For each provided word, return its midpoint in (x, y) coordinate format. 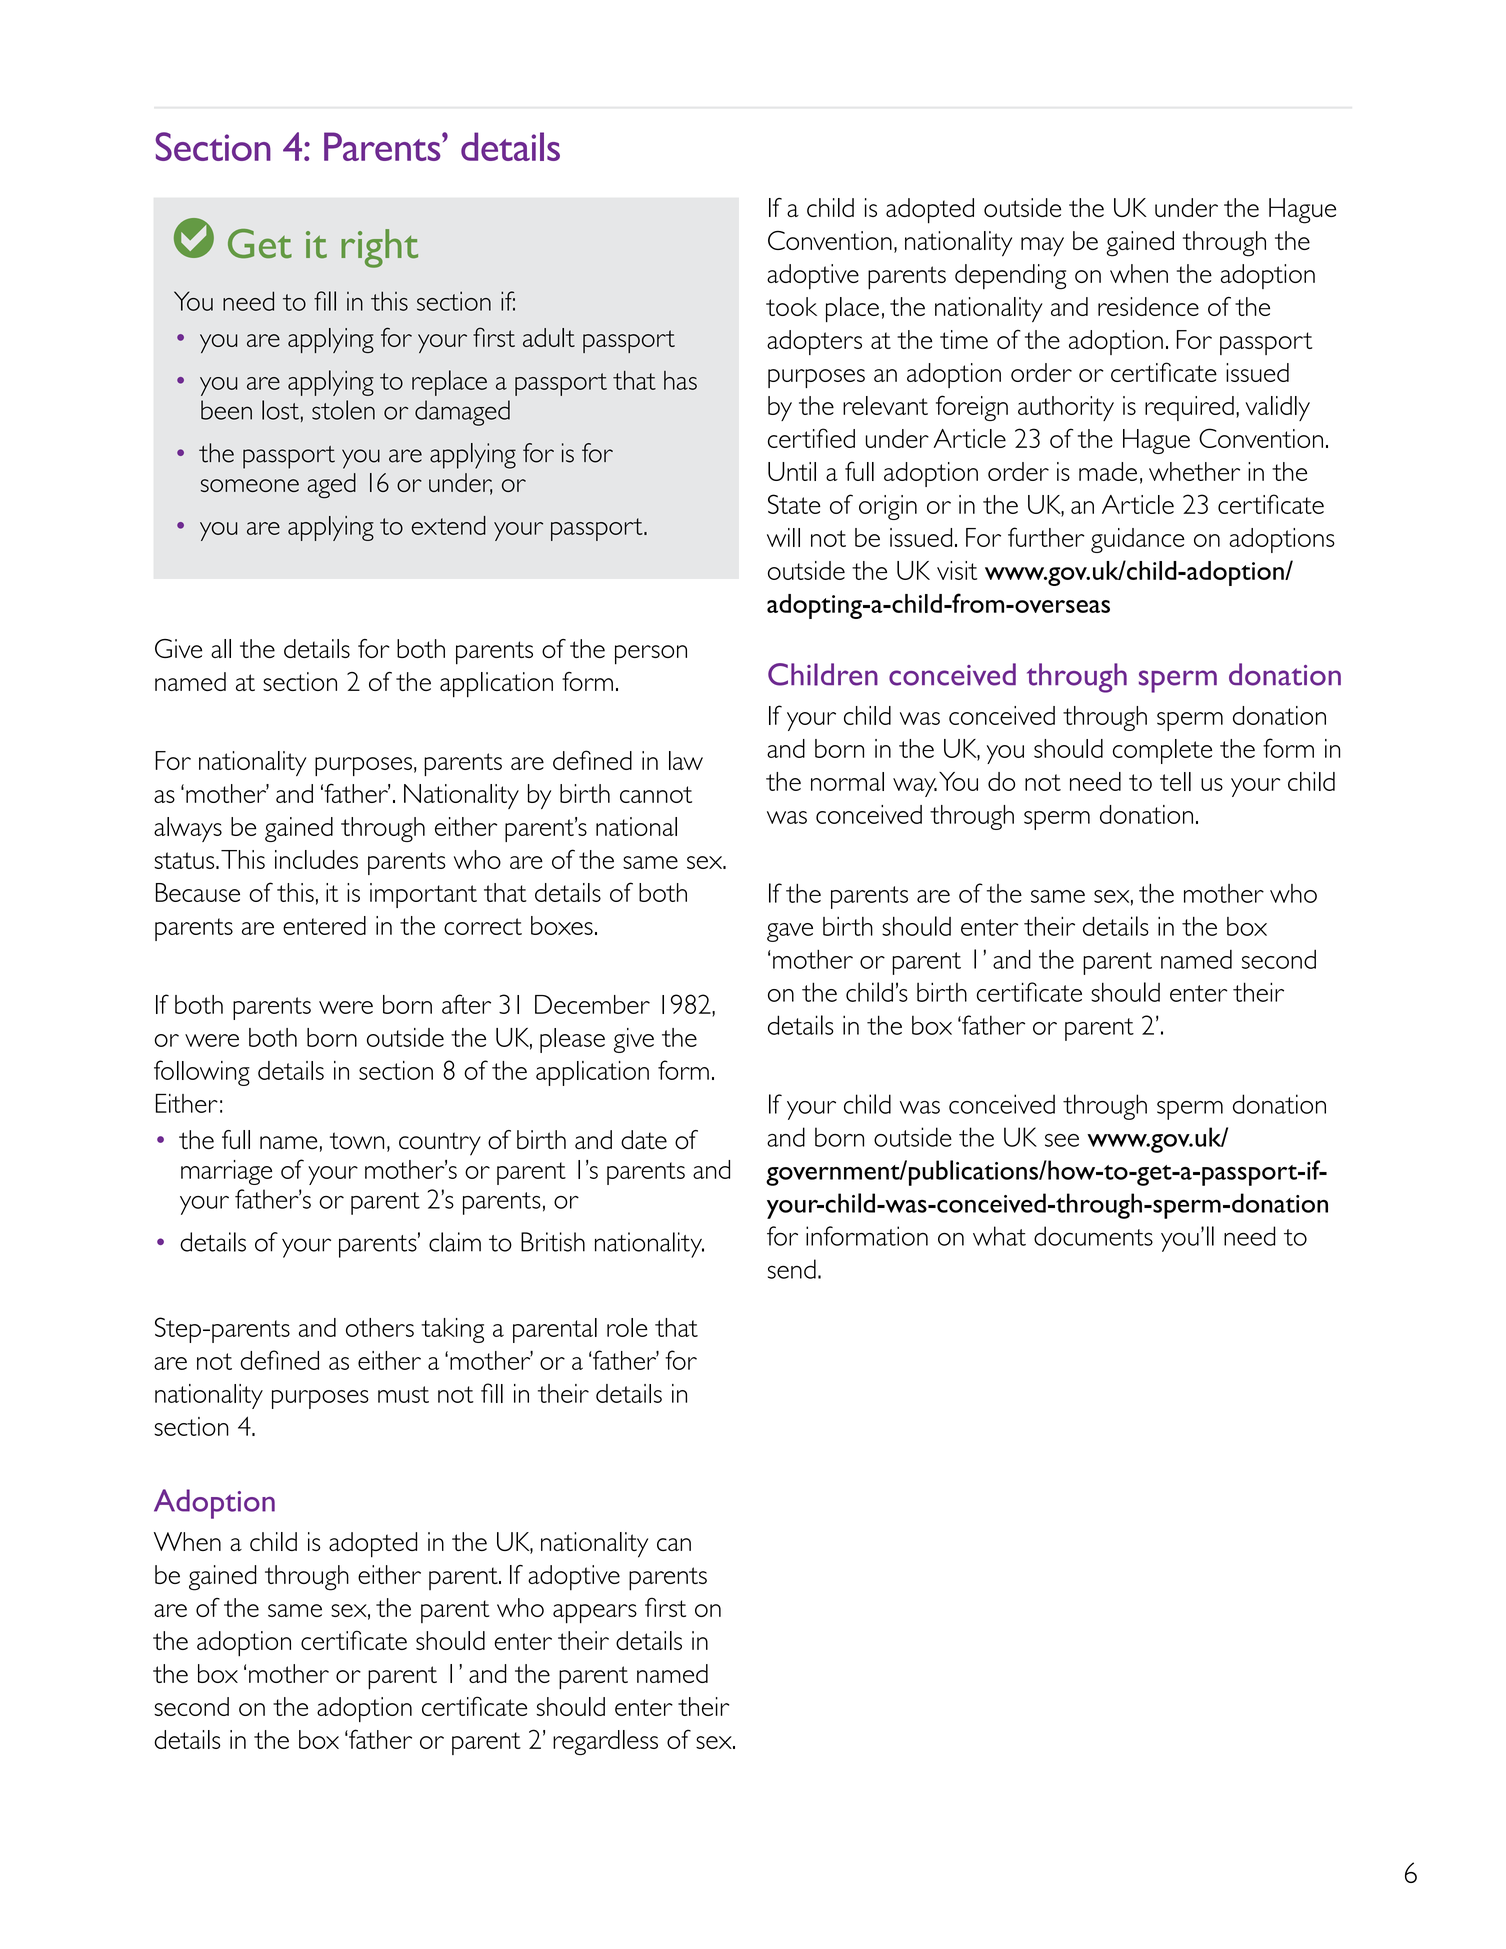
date (644, 1140)
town (357, 1141)
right (379, 248)
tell (1175, 781)
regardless (605, 1742)
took (791, 306)
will (783, 537)
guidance (1138, 540)
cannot (656, 794)
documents (1093, 1236)
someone (250, 485)
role (627, 1327)
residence (1148, 306)
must (403, 1394)
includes (316, 859)
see (1062, 1140)
